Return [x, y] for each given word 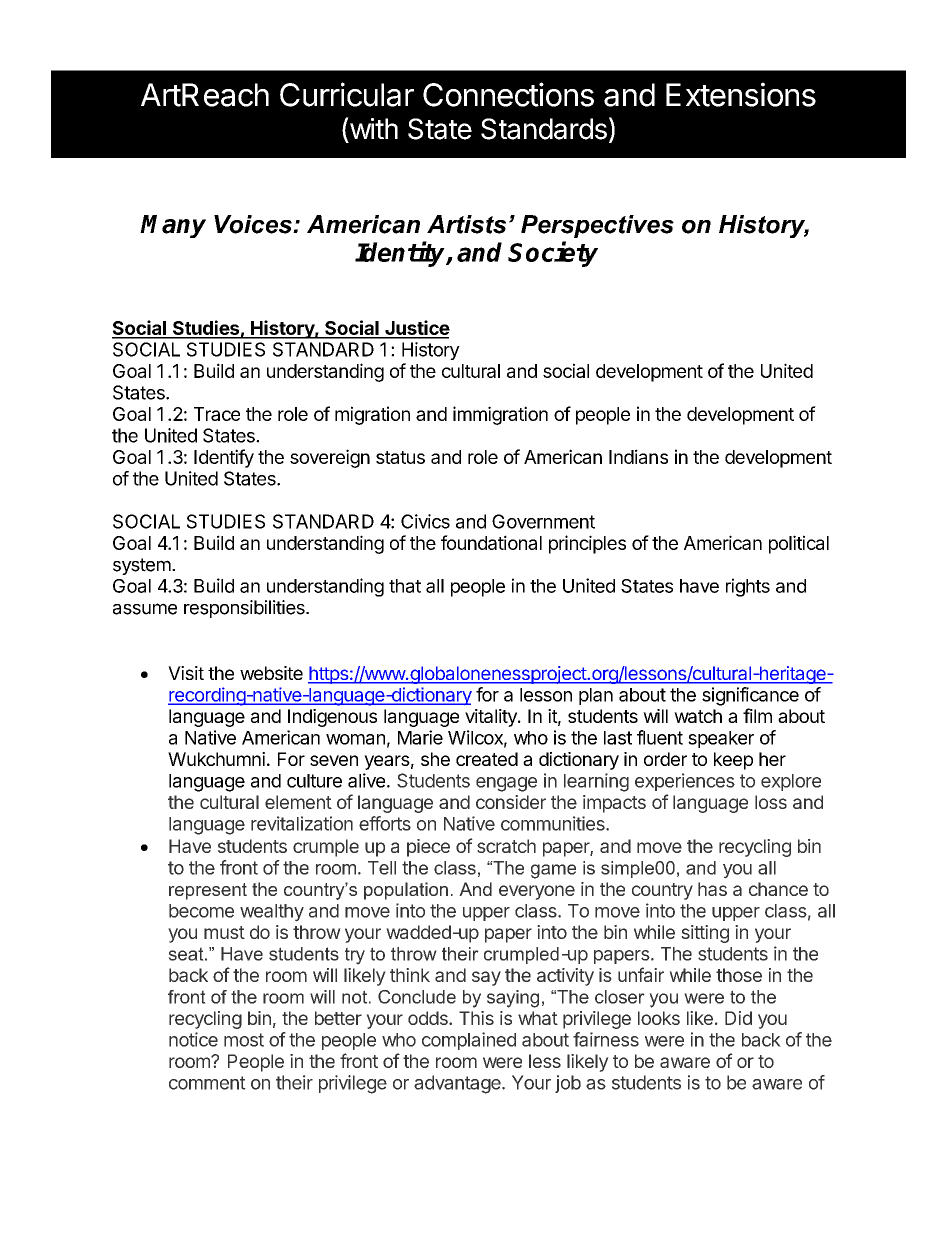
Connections [508, 94]
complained [469, 1041]
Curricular [347, 94]
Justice [416, 329]
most [244, 1040]
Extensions [741, 94]
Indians [638, 456]
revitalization [302, 823]
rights [748, 587]
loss [771, 802]
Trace [217, 414]
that [405, 586]
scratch [506, 846]
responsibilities [245, 609]
